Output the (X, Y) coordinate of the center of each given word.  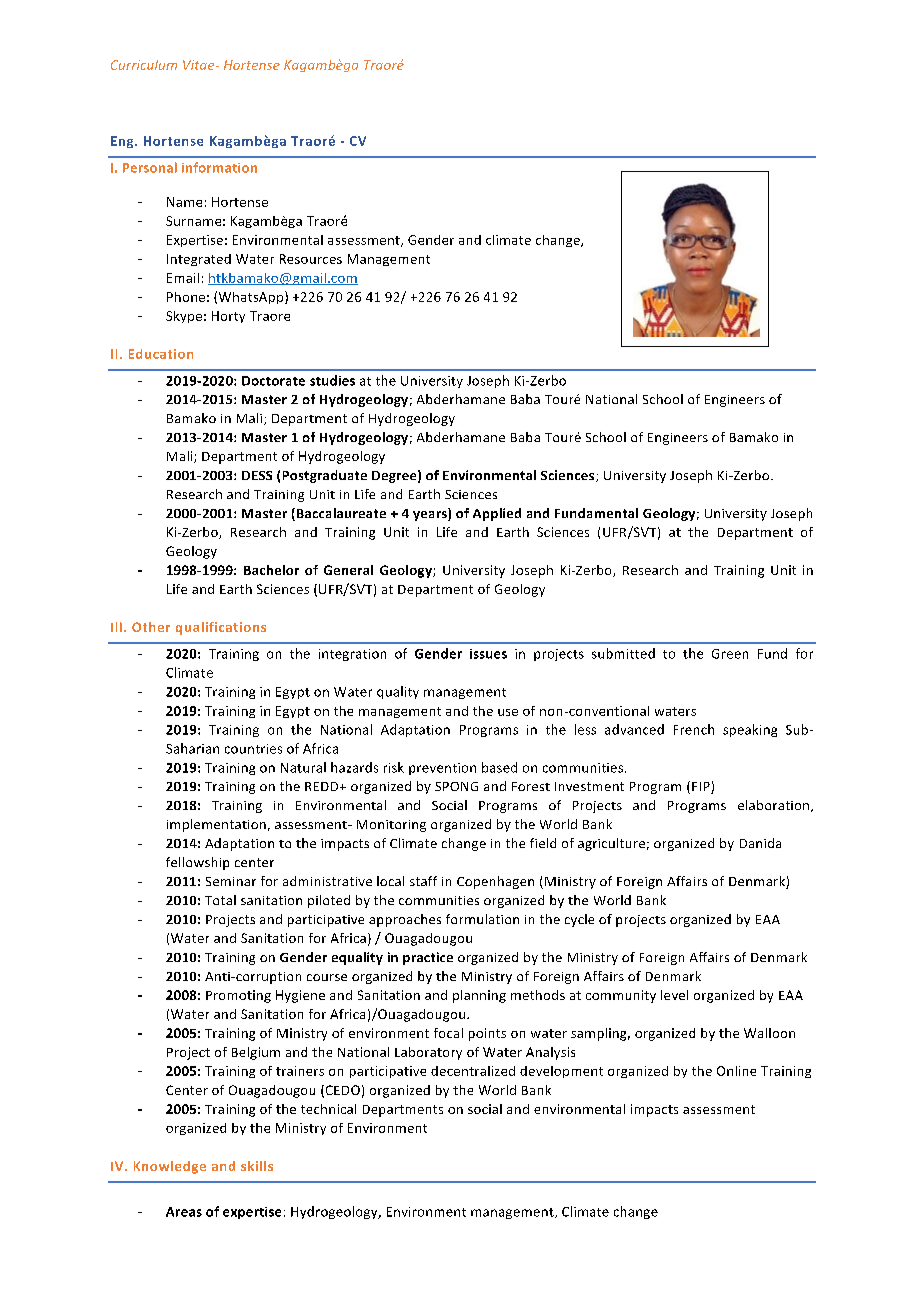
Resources (311, 259)
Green (730, 654)
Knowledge (170, 1167)
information (219, 167)
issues (488, 654)
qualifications (221, 628)
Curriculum (144, 65)
